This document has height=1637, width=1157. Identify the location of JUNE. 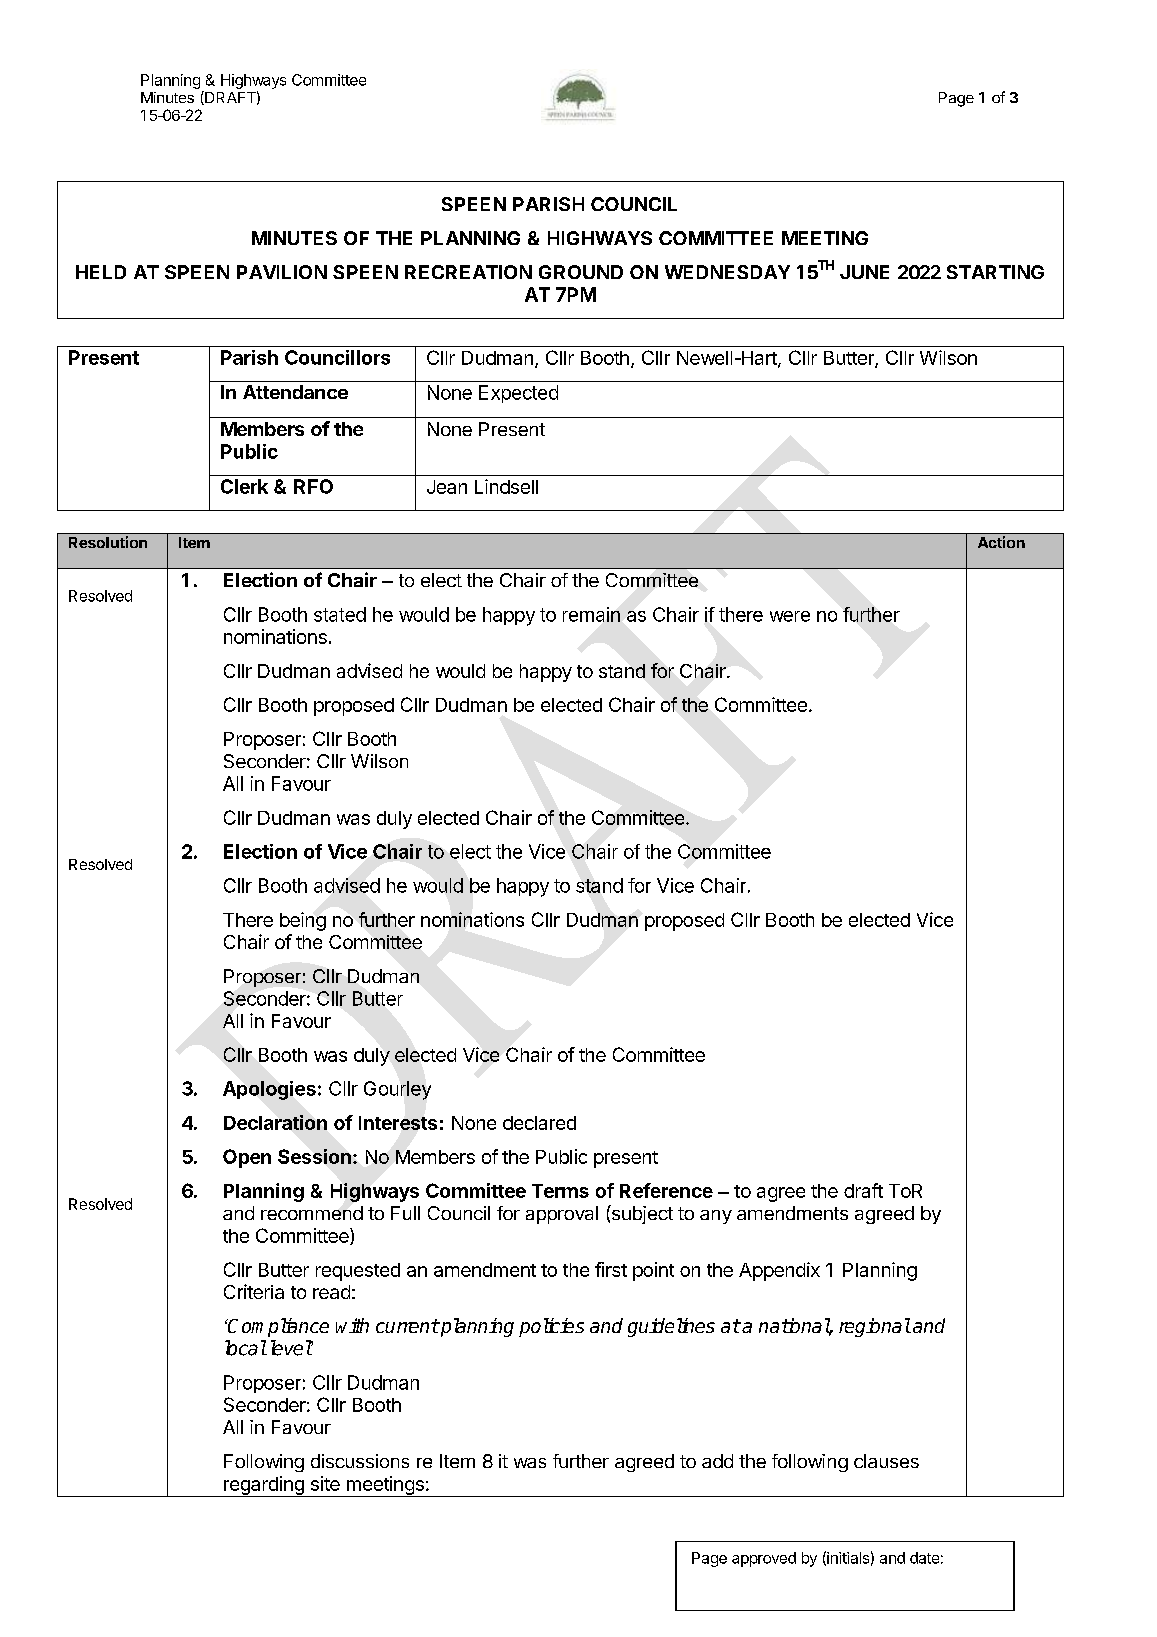
(864, 272).
